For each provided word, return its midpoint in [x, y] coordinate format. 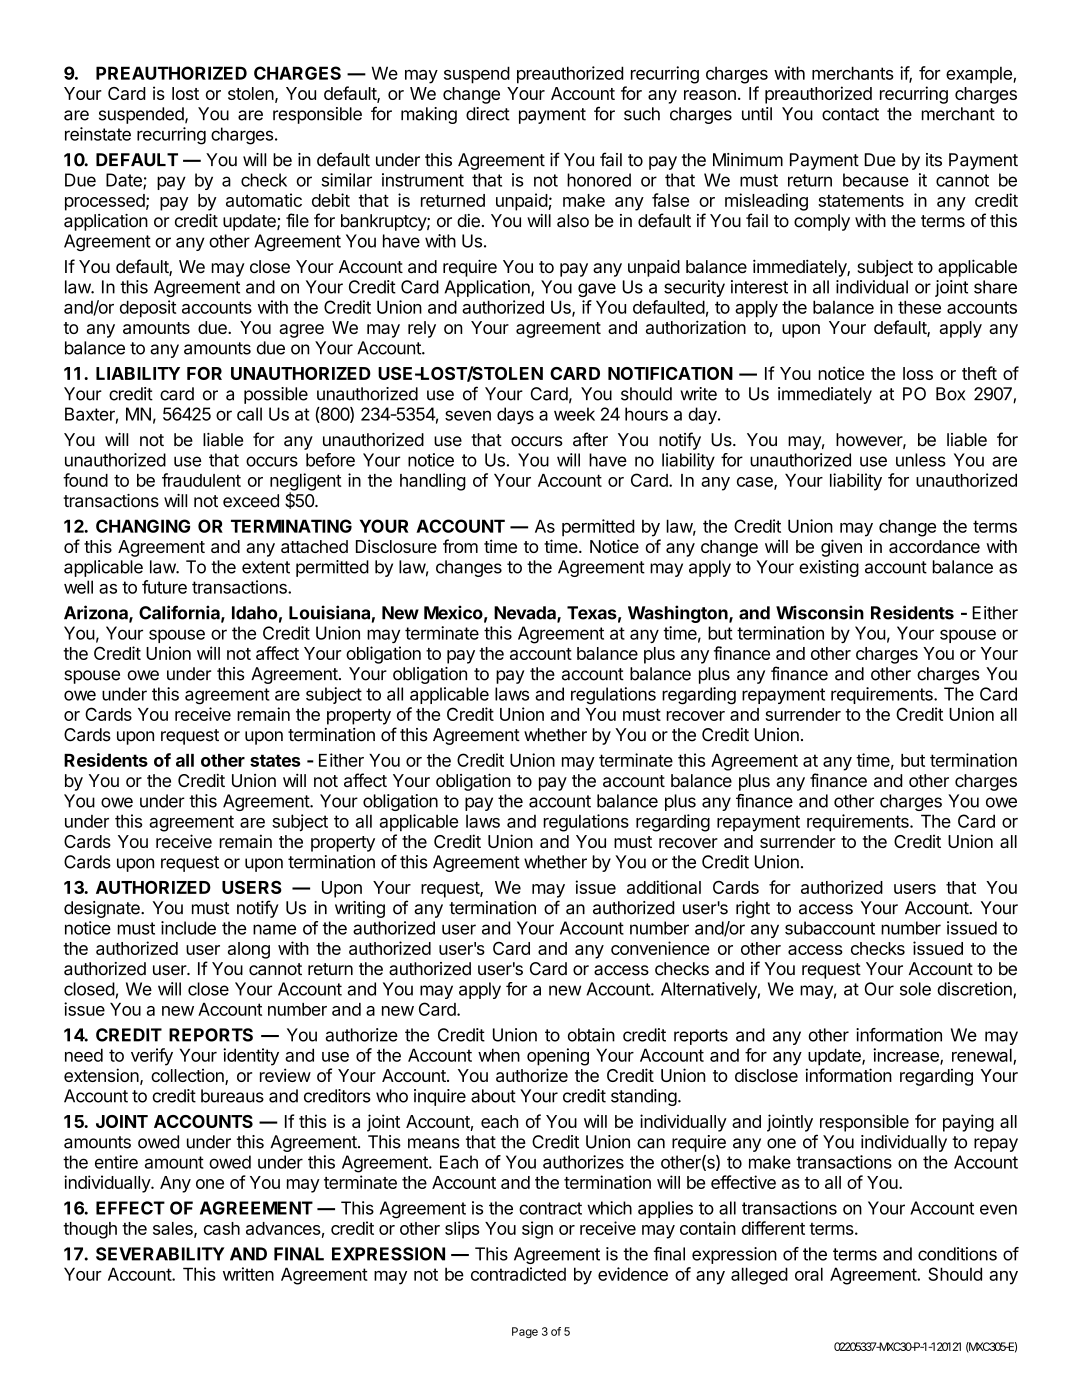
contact [850, 114]
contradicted [518, 1274]
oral [809, 1274]
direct [488, 114]
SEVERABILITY [160, 1254]
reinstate [98, 134]
